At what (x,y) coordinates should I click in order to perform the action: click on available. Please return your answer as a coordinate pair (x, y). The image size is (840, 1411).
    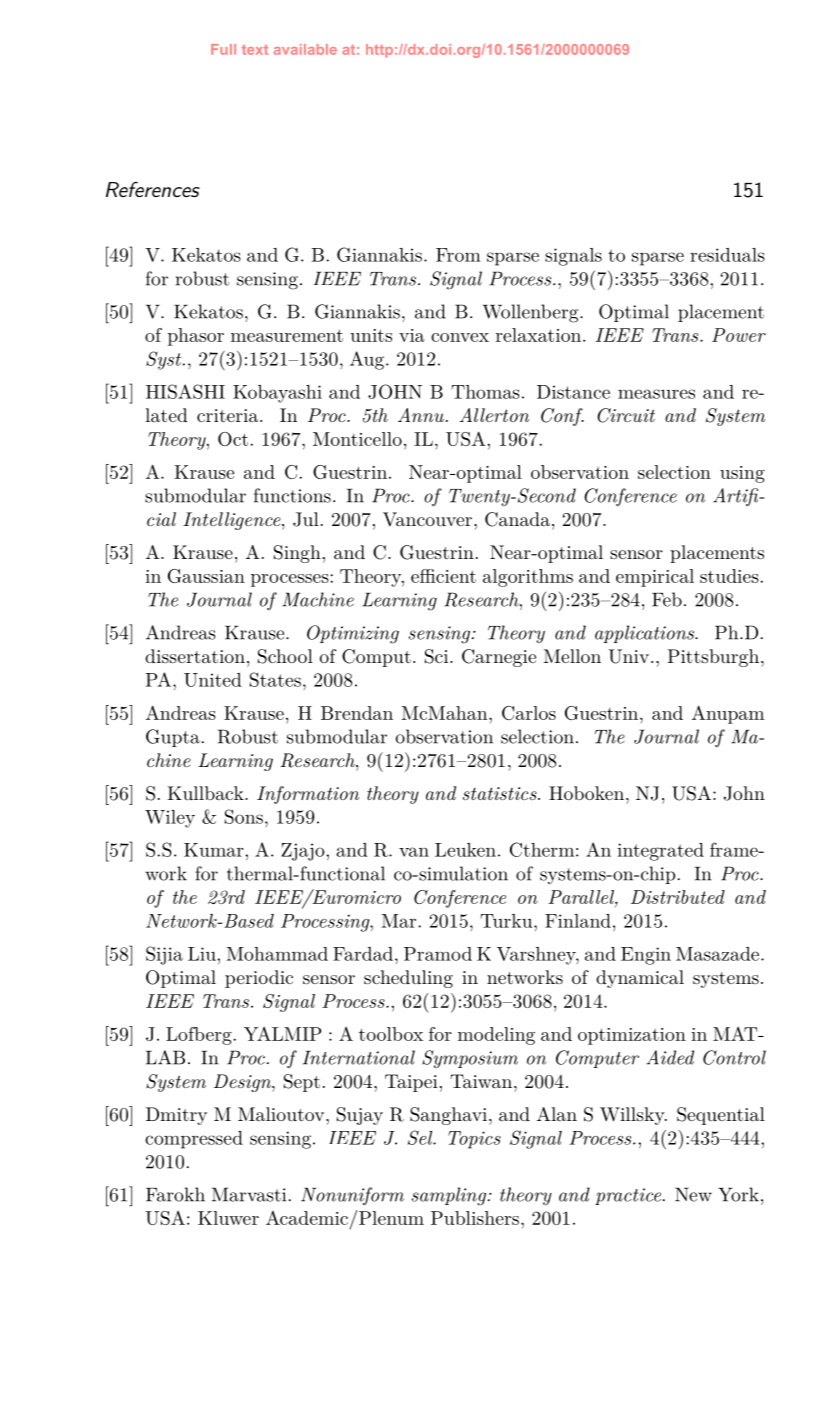
    Looking at the image, I should click on (305, 49).
